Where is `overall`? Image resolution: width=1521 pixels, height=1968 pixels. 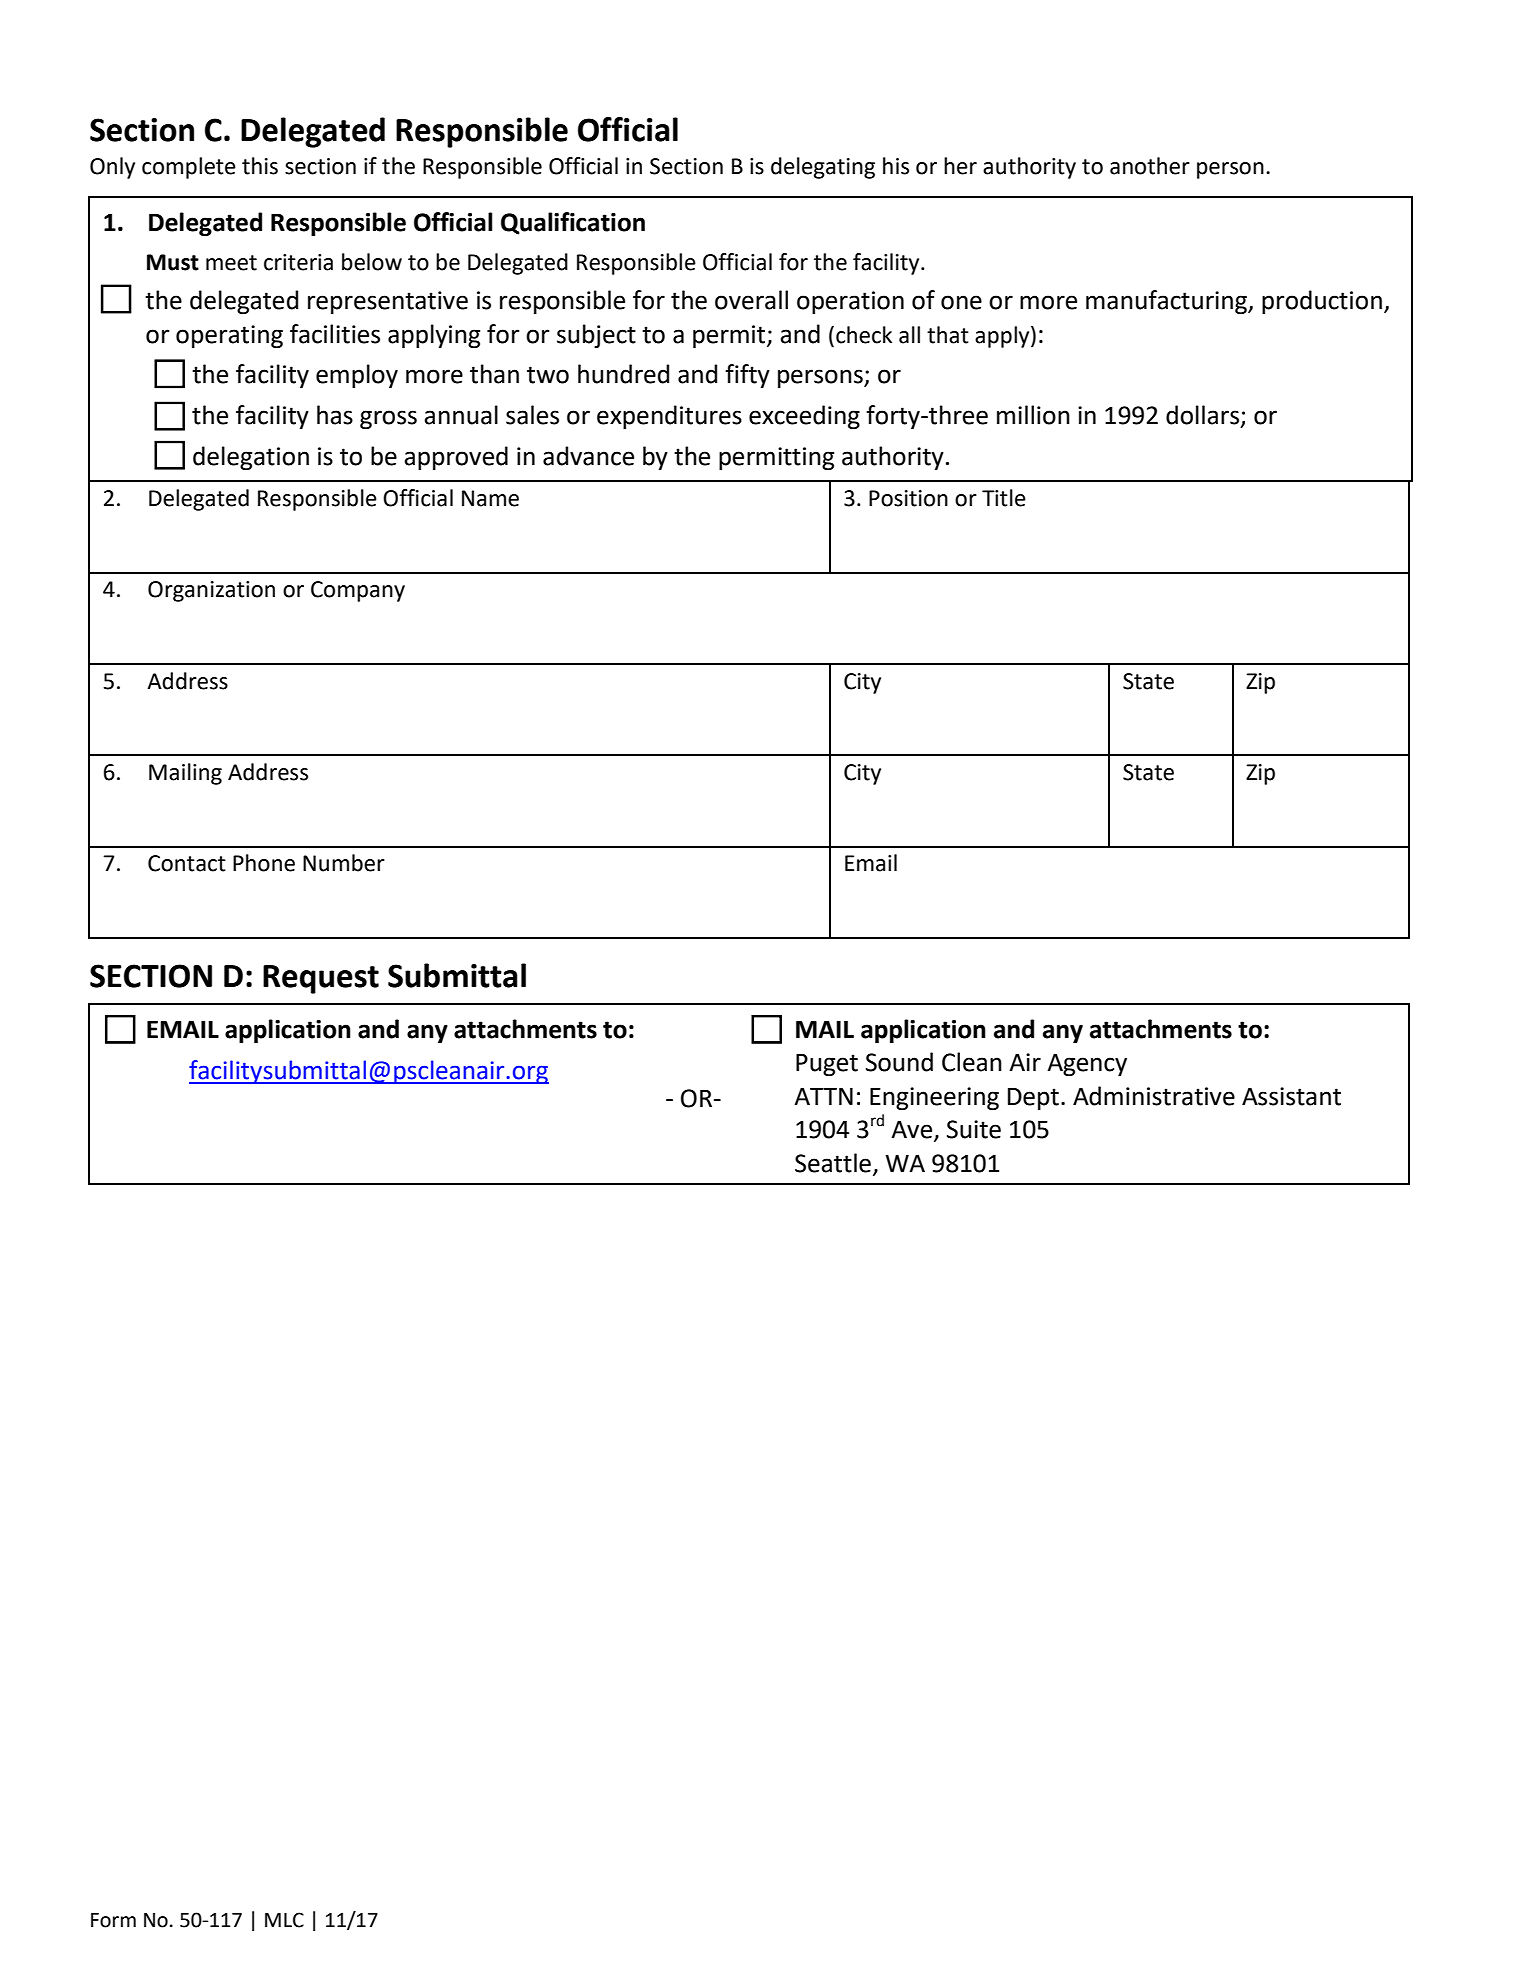
overall is located at coordinates (751, 300).
